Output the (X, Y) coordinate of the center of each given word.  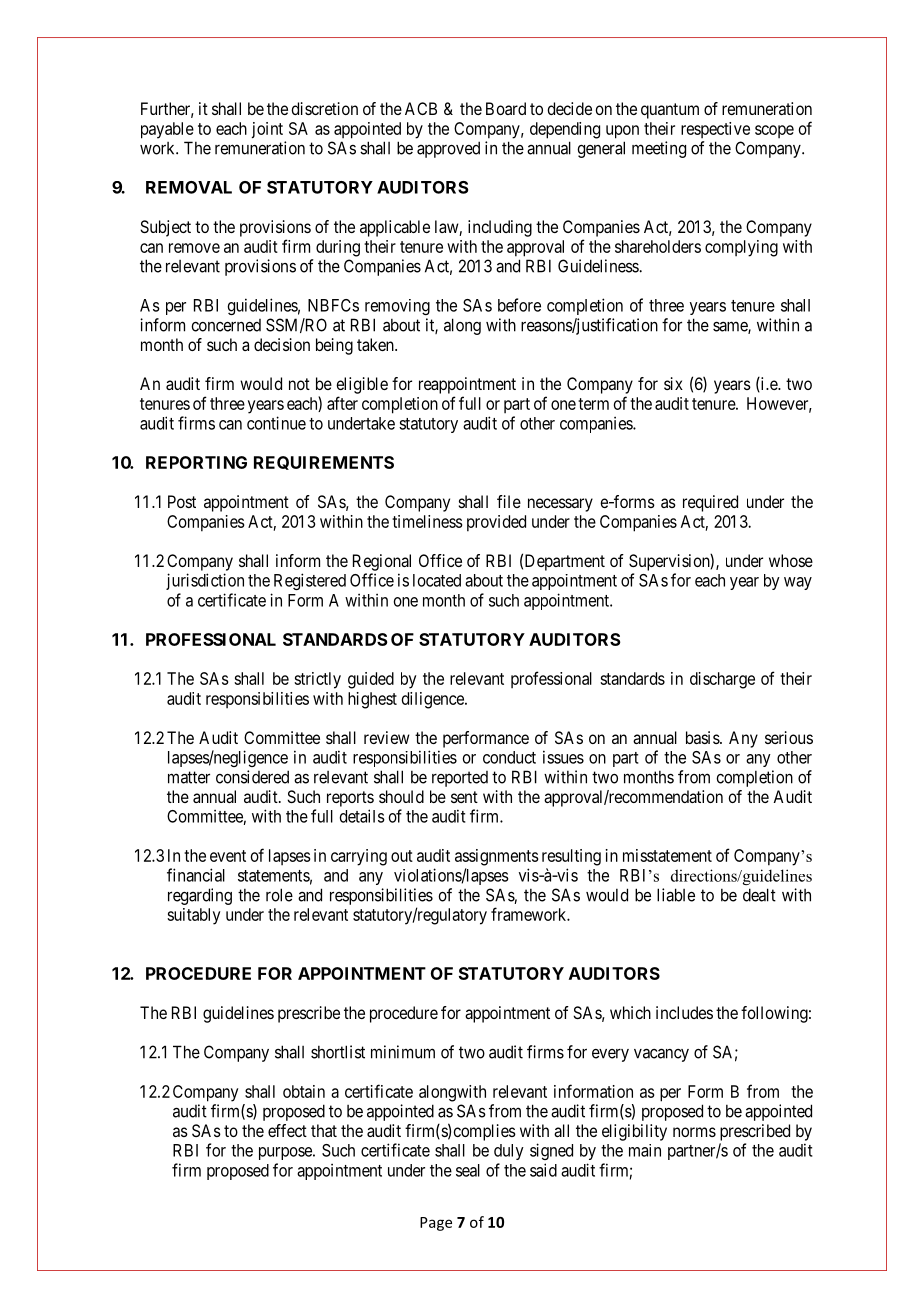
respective (715, 130)
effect (287, 1130)
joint (267, 130)
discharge (722, 680)
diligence (434, 700)
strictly (317, 680)
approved (448, 149)
